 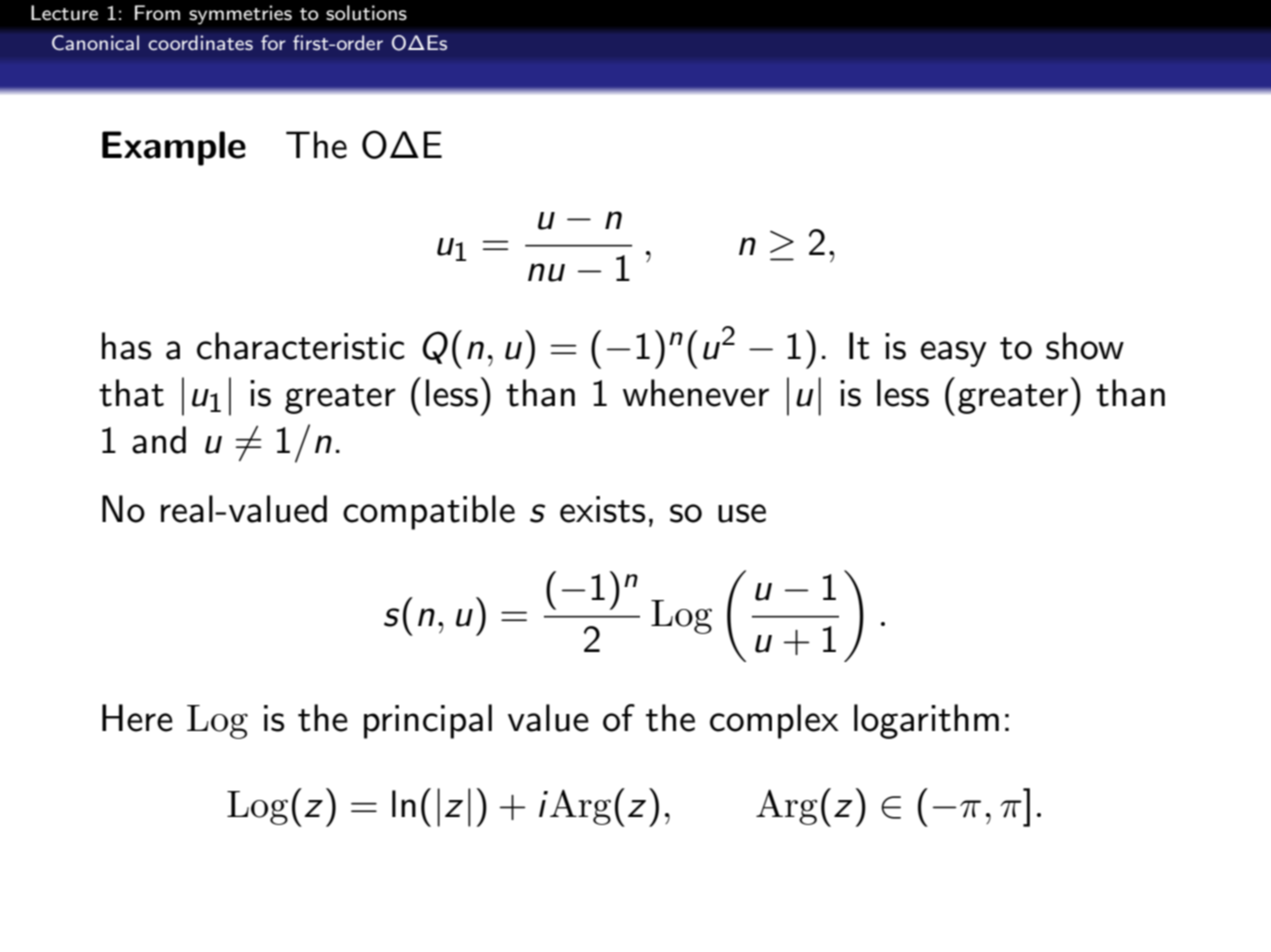 What do you see at coordinates (954, 354) in the page?
I see `easy` at bounding box center [954, 354].
